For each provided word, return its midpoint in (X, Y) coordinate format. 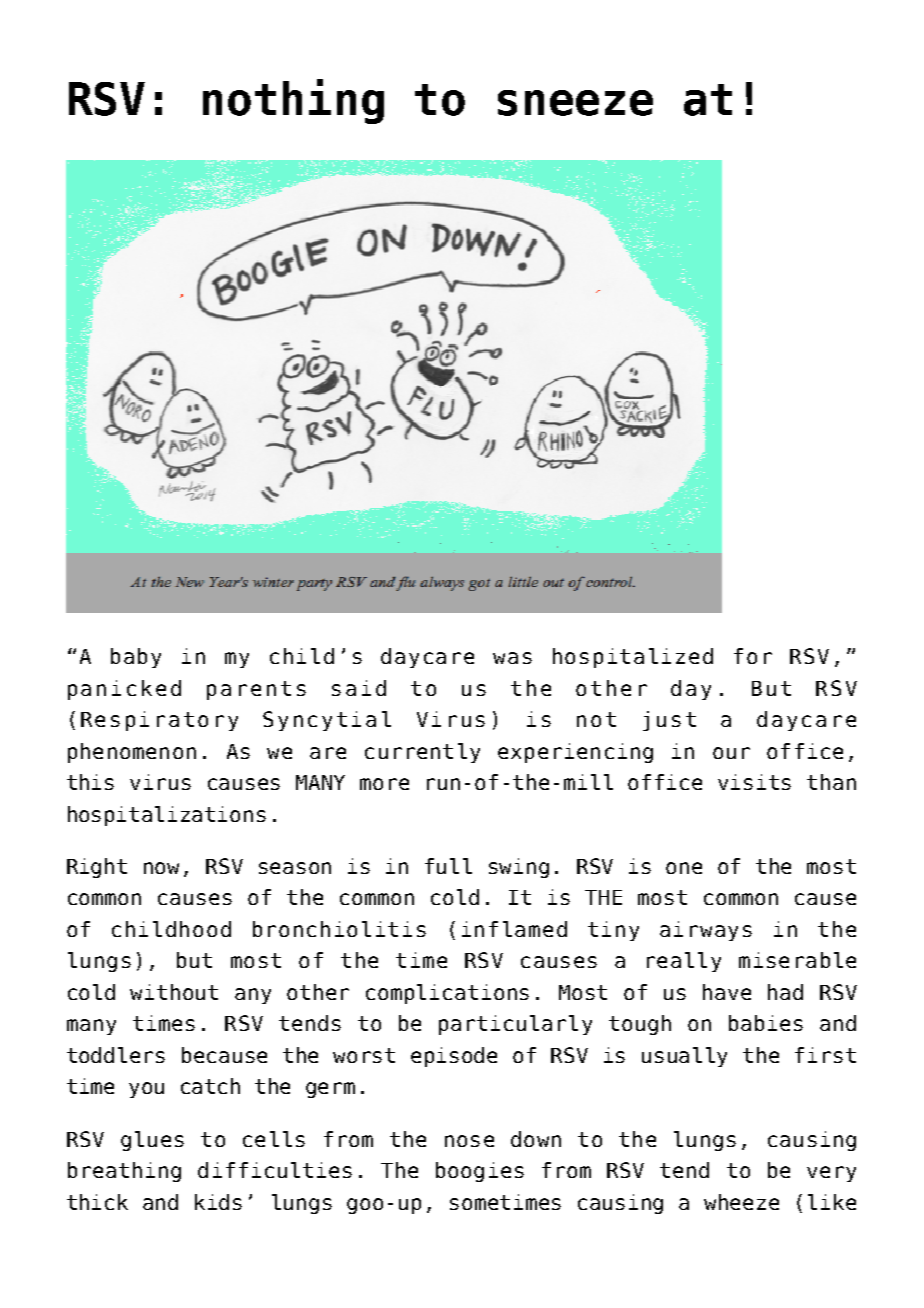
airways (706, 931)
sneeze (575, 103)
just (669, 721)
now (161, 868)
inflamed (514, 929)
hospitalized (633, 658)
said (359, 688)
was (512, 658)
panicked (124, 690)
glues (152, 1141)
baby (136, 658)
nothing (293, 101)
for (753, 656)
